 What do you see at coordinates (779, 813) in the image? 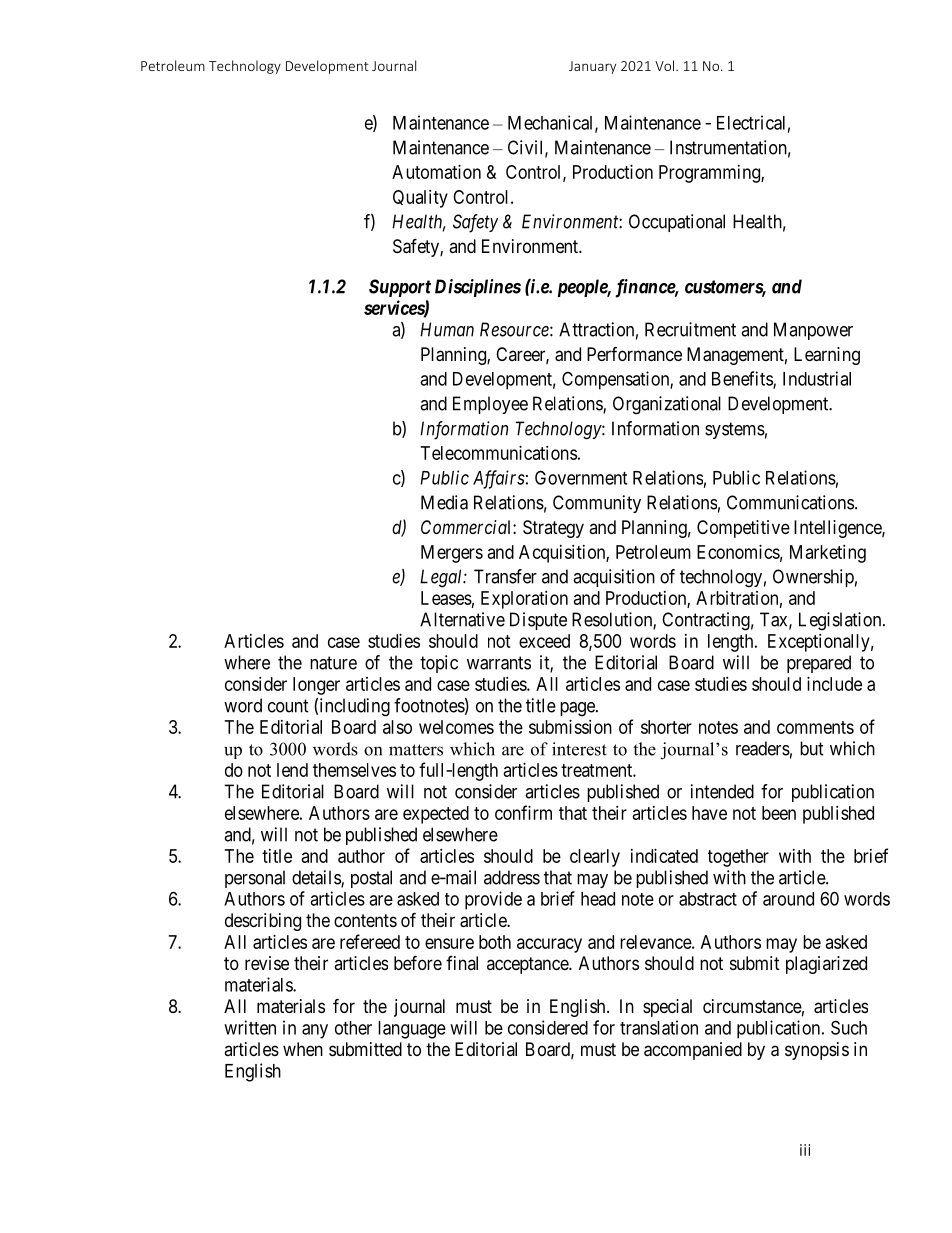
I see `been` at bounding box center [779, 813].
